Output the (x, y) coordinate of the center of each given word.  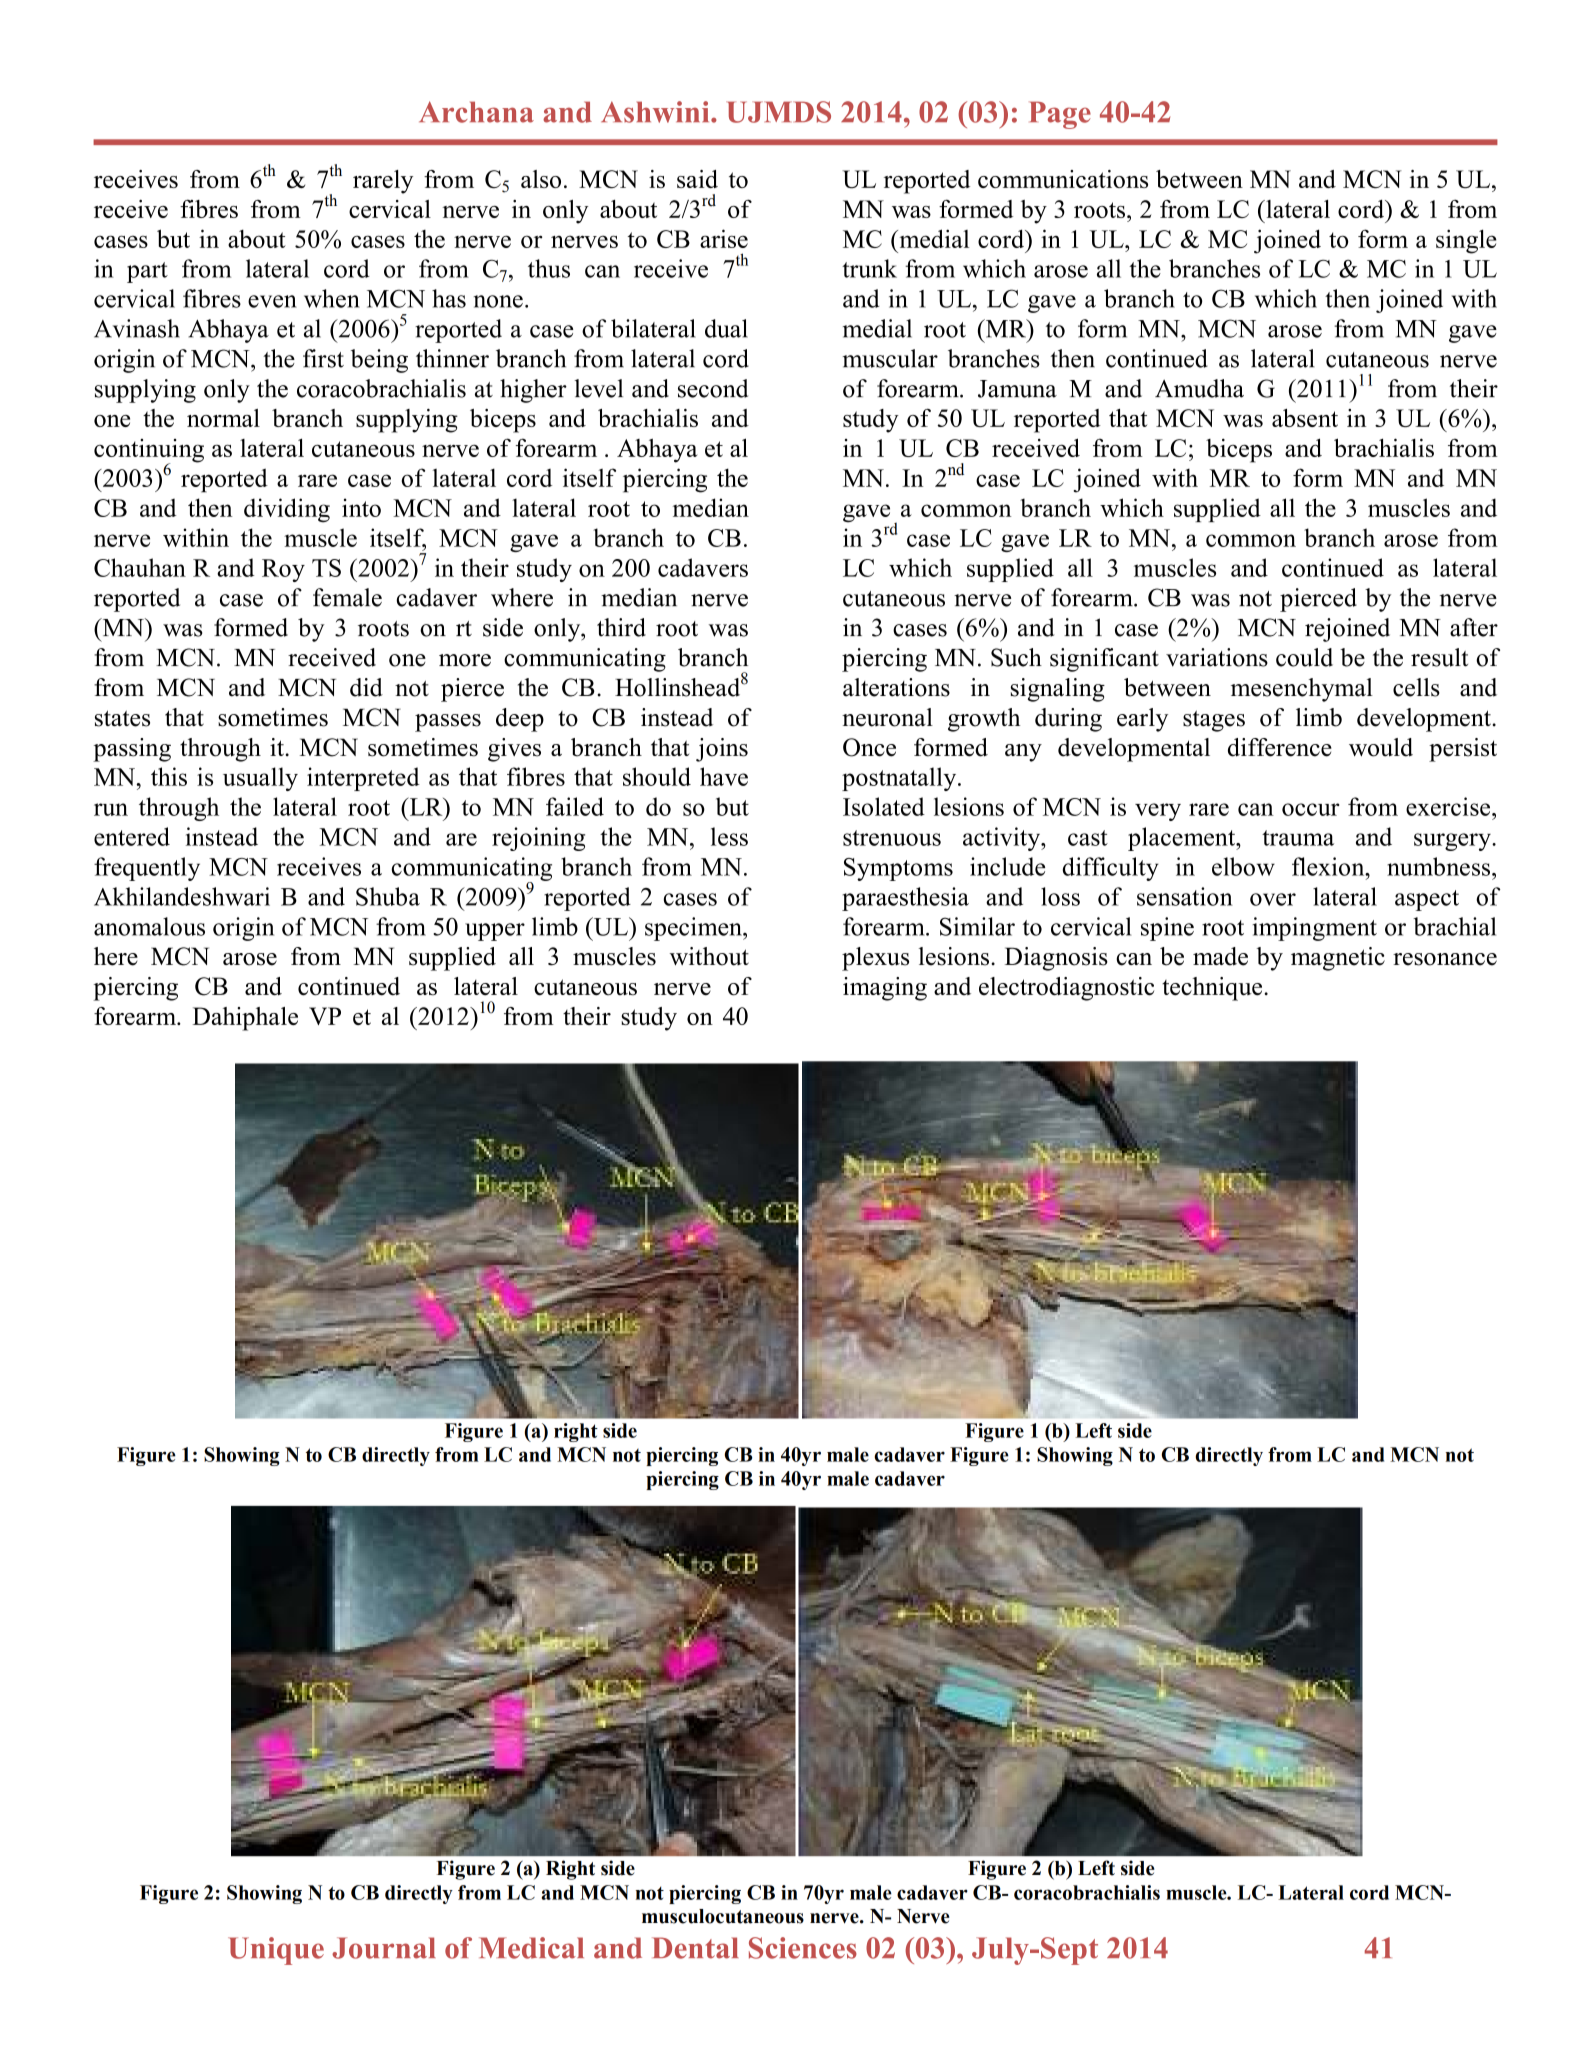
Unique (276, 1951)
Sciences (803, 1948)
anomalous (149, 926)
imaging (885, 989)
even (272, 301)
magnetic (1338, 959)
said (697, 179)
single (1466, 241)
